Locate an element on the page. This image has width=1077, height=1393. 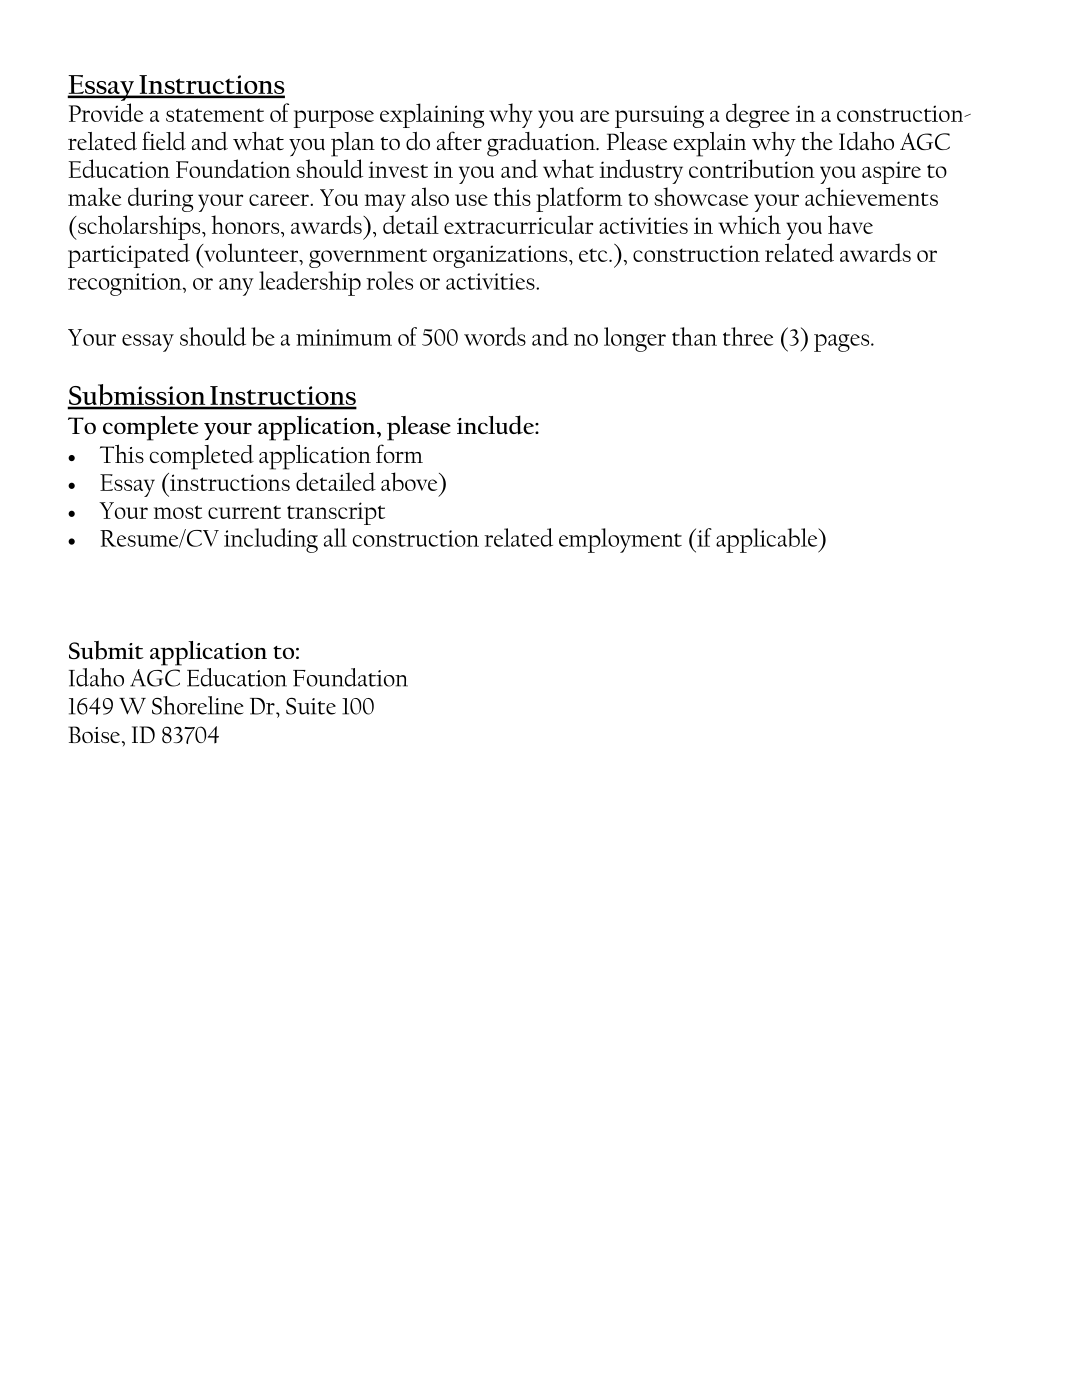
Shoreline is located at coordinates (198, 705).
